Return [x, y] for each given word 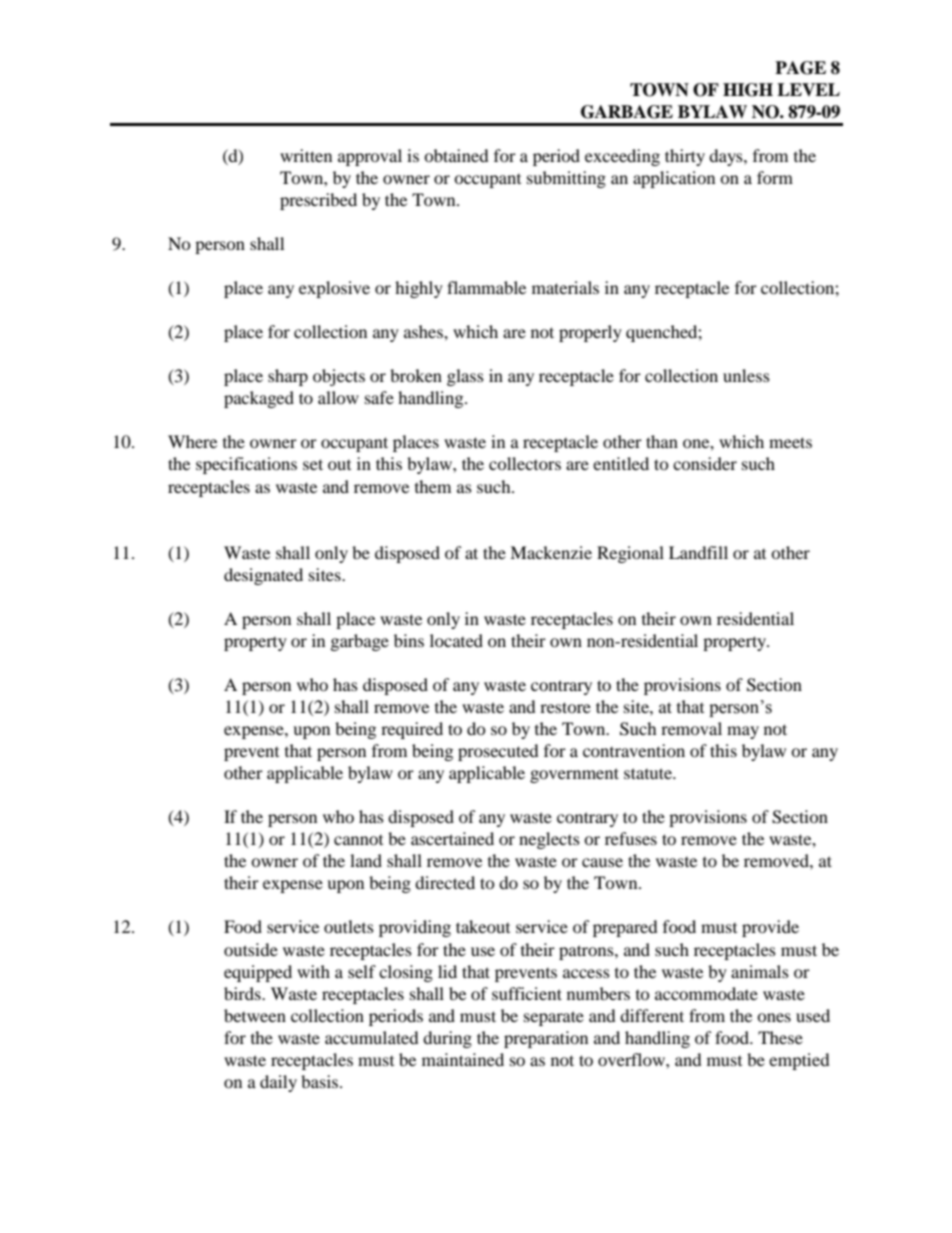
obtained [456, 155]
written [306, 155]
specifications [246, 465]
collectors [525, 463]
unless [746, 375]
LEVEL [808, 89]
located [456, 640]
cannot [358, 840]
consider [705, 463]
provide [770, 928]
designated [263, 576]
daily [278, 1083]
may [743, 732]
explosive [334, 289]
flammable [486, 287]
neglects [549, 840]
